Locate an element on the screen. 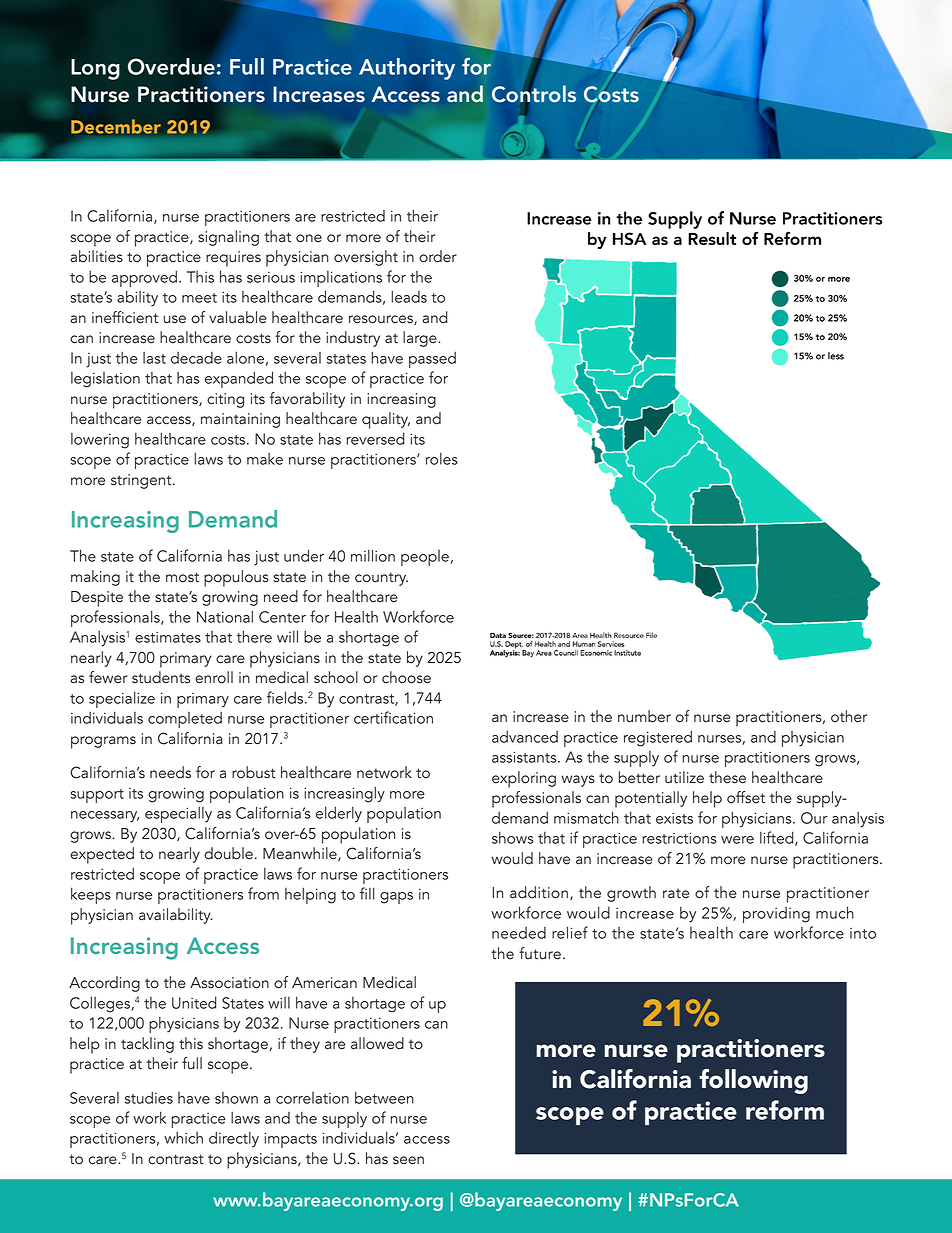 Image resolution: width=952 pixels, height=1233 pixels. shows is located at coordinates (513, 837).
